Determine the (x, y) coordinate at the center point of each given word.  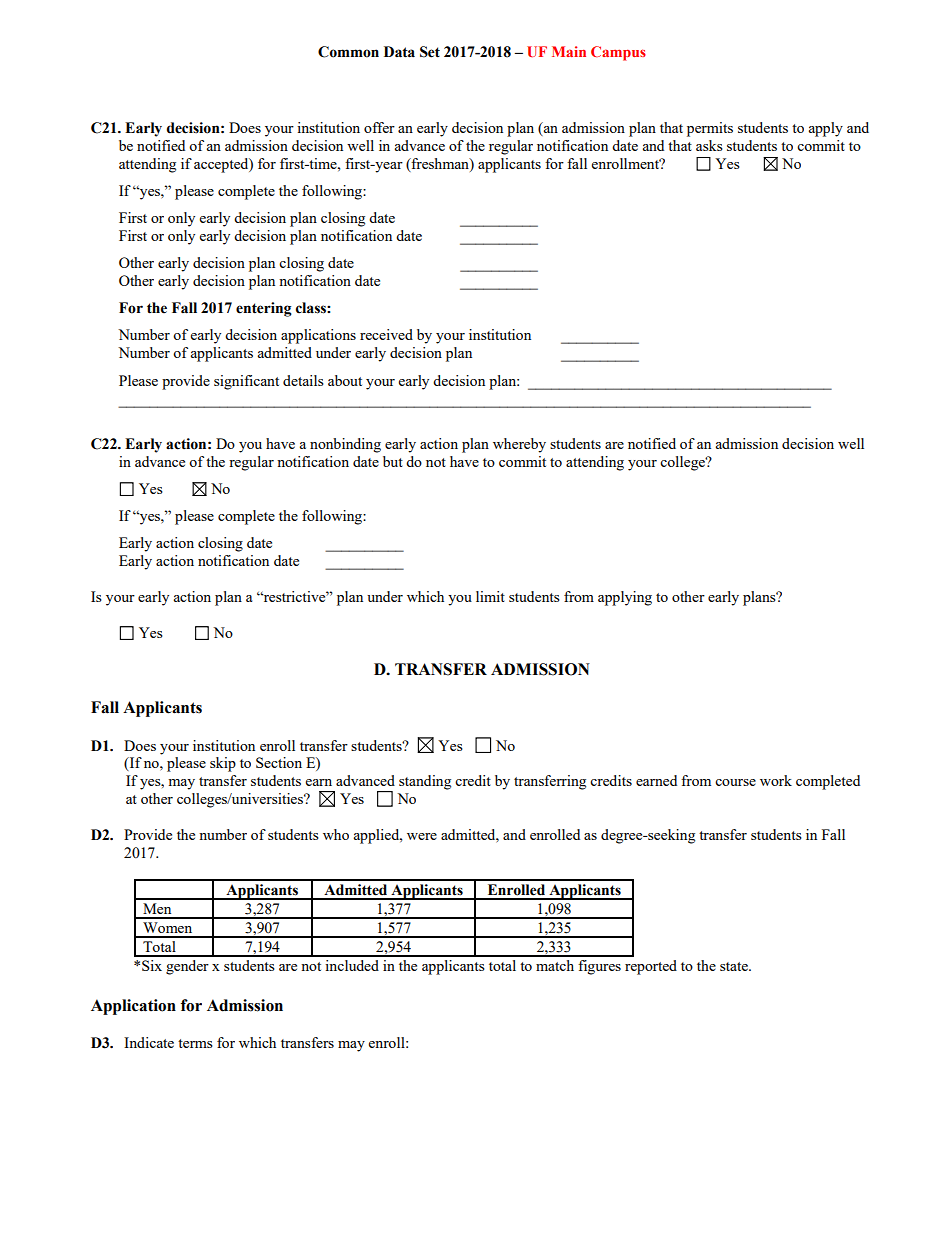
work (776, 780)
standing (425, 782)
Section (279, 762)
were (422, 836)
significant (246, 382)
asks (709, 145)
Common (348, 52)
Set (430, 52)
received (386, 334)
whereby (519, 445)
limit (490, 596)
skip (223, 764)
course (735, 782)
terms (195, 1043)
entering (264, 309)
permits (710, 129)
